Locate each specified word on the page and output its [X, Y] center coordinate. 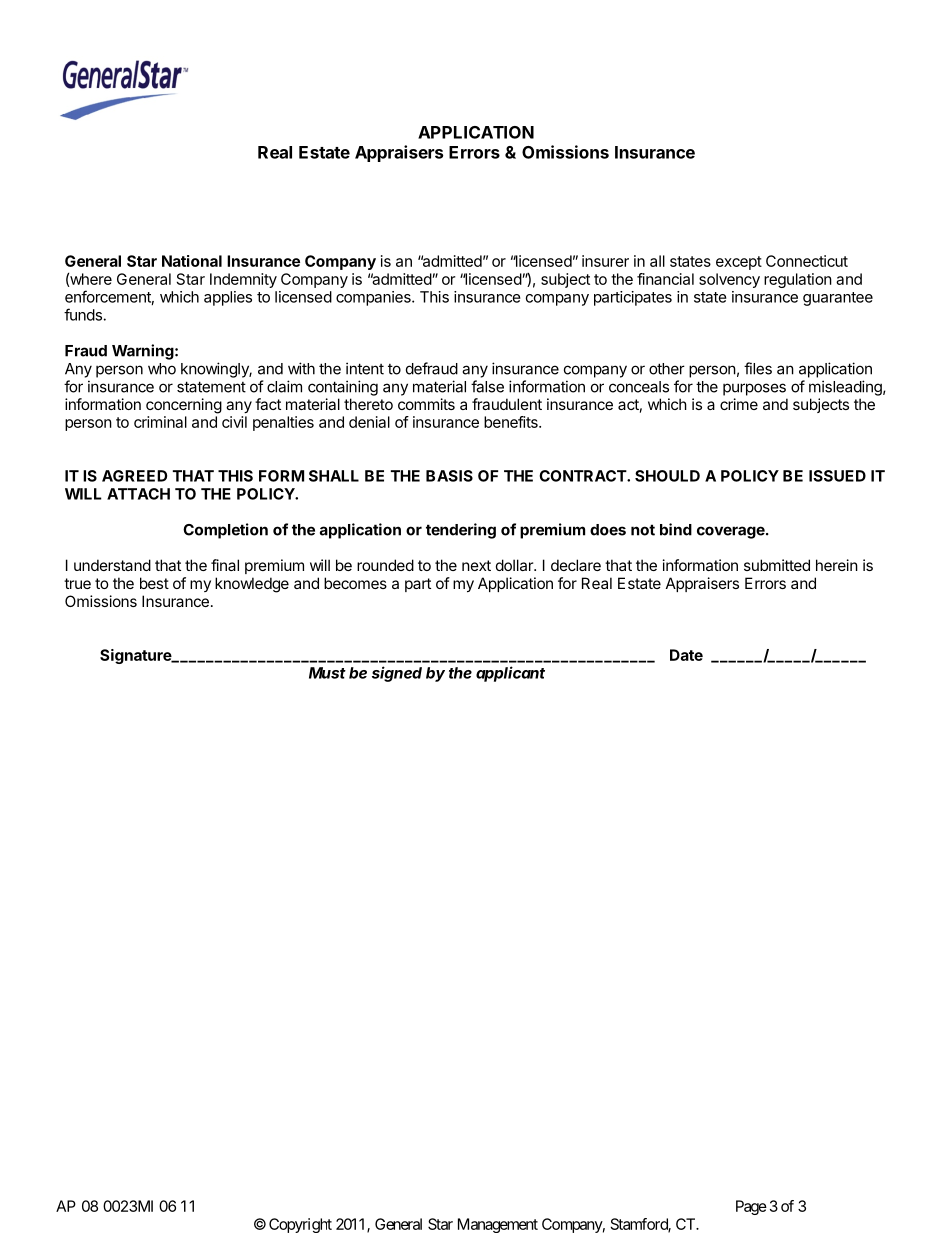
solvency [729, 280]
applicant [510, 674]
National [192, 261]
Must [327, 673]
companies [374, 298]
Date [686, 655]
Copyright [300, 1225]
